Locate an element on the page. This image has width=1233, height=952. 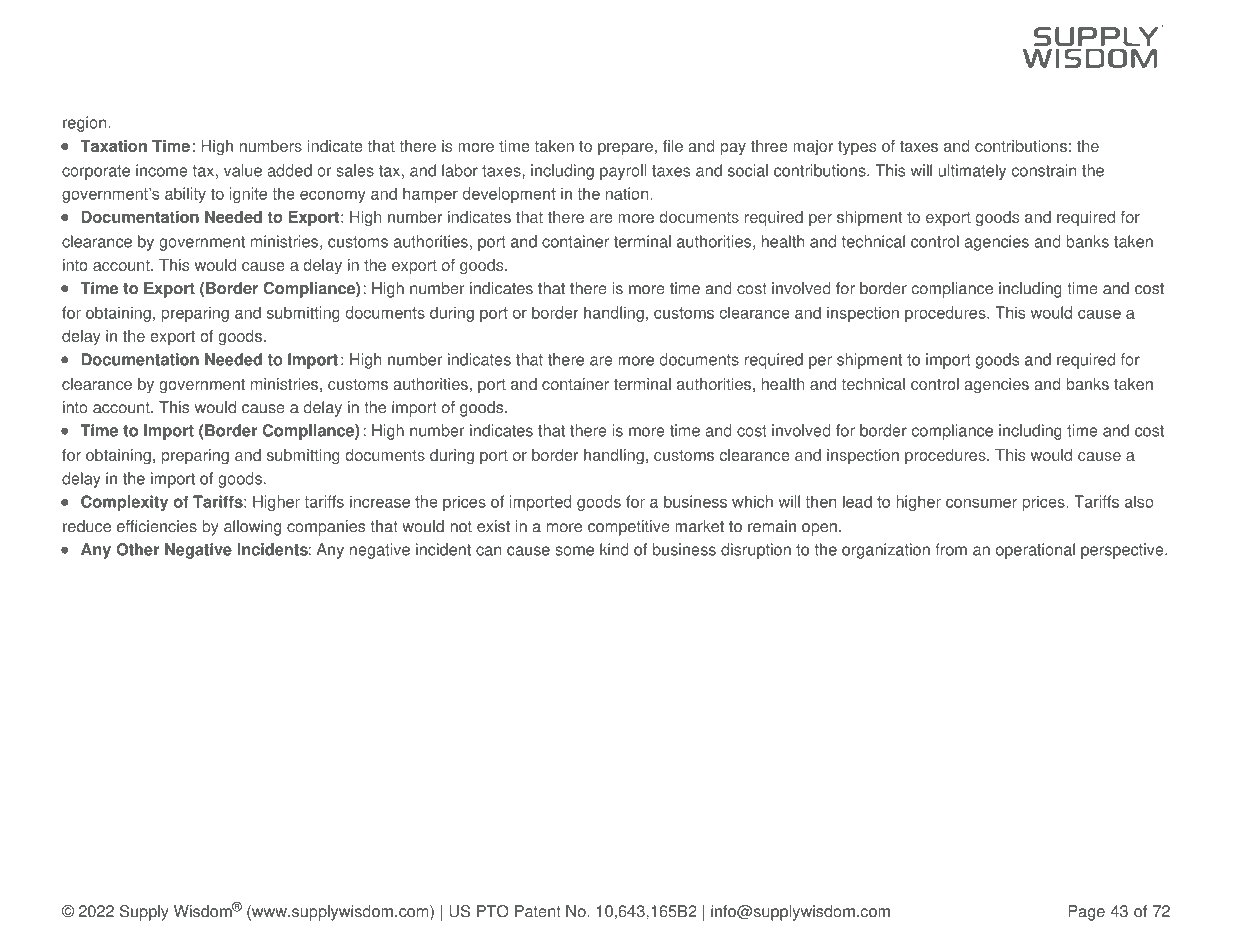
PTO is located at coordinates (493, 911).
